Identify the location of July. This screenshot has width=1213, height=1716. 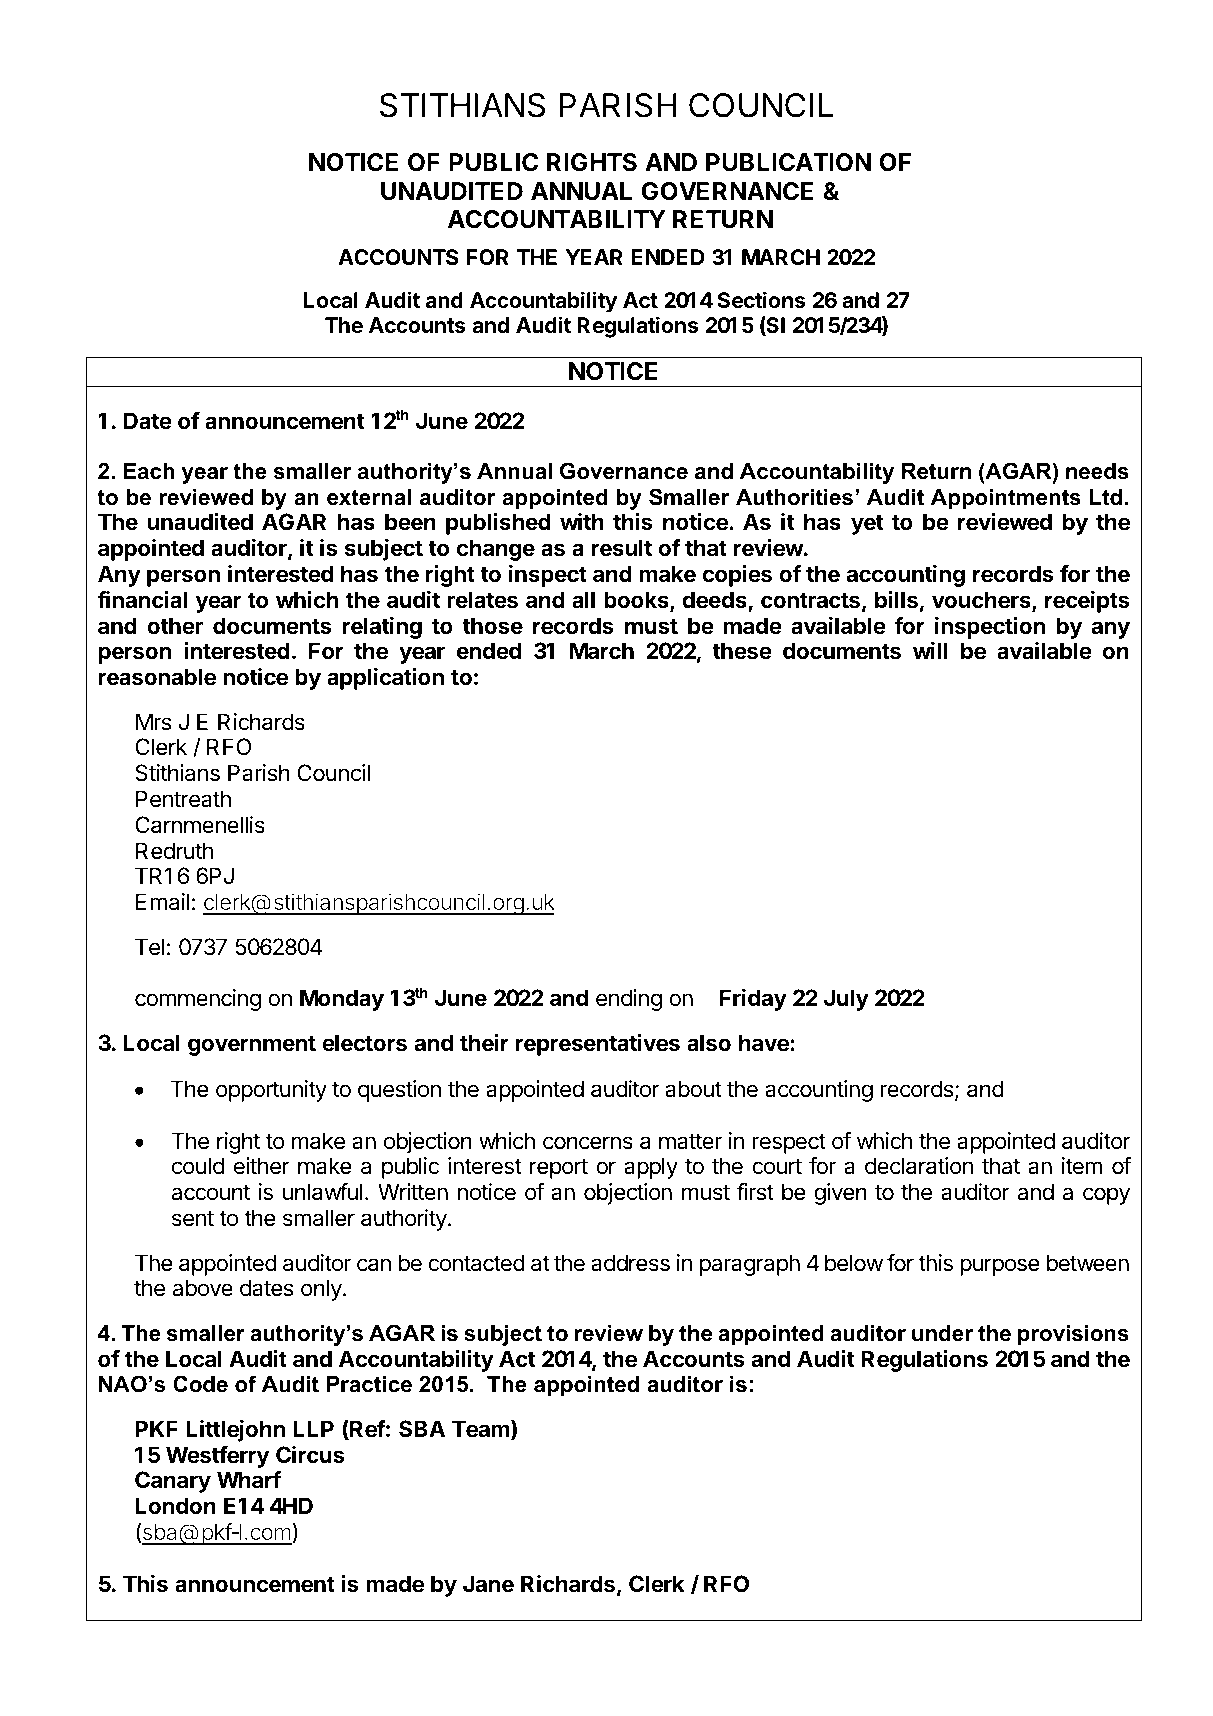
(846, 1000).
